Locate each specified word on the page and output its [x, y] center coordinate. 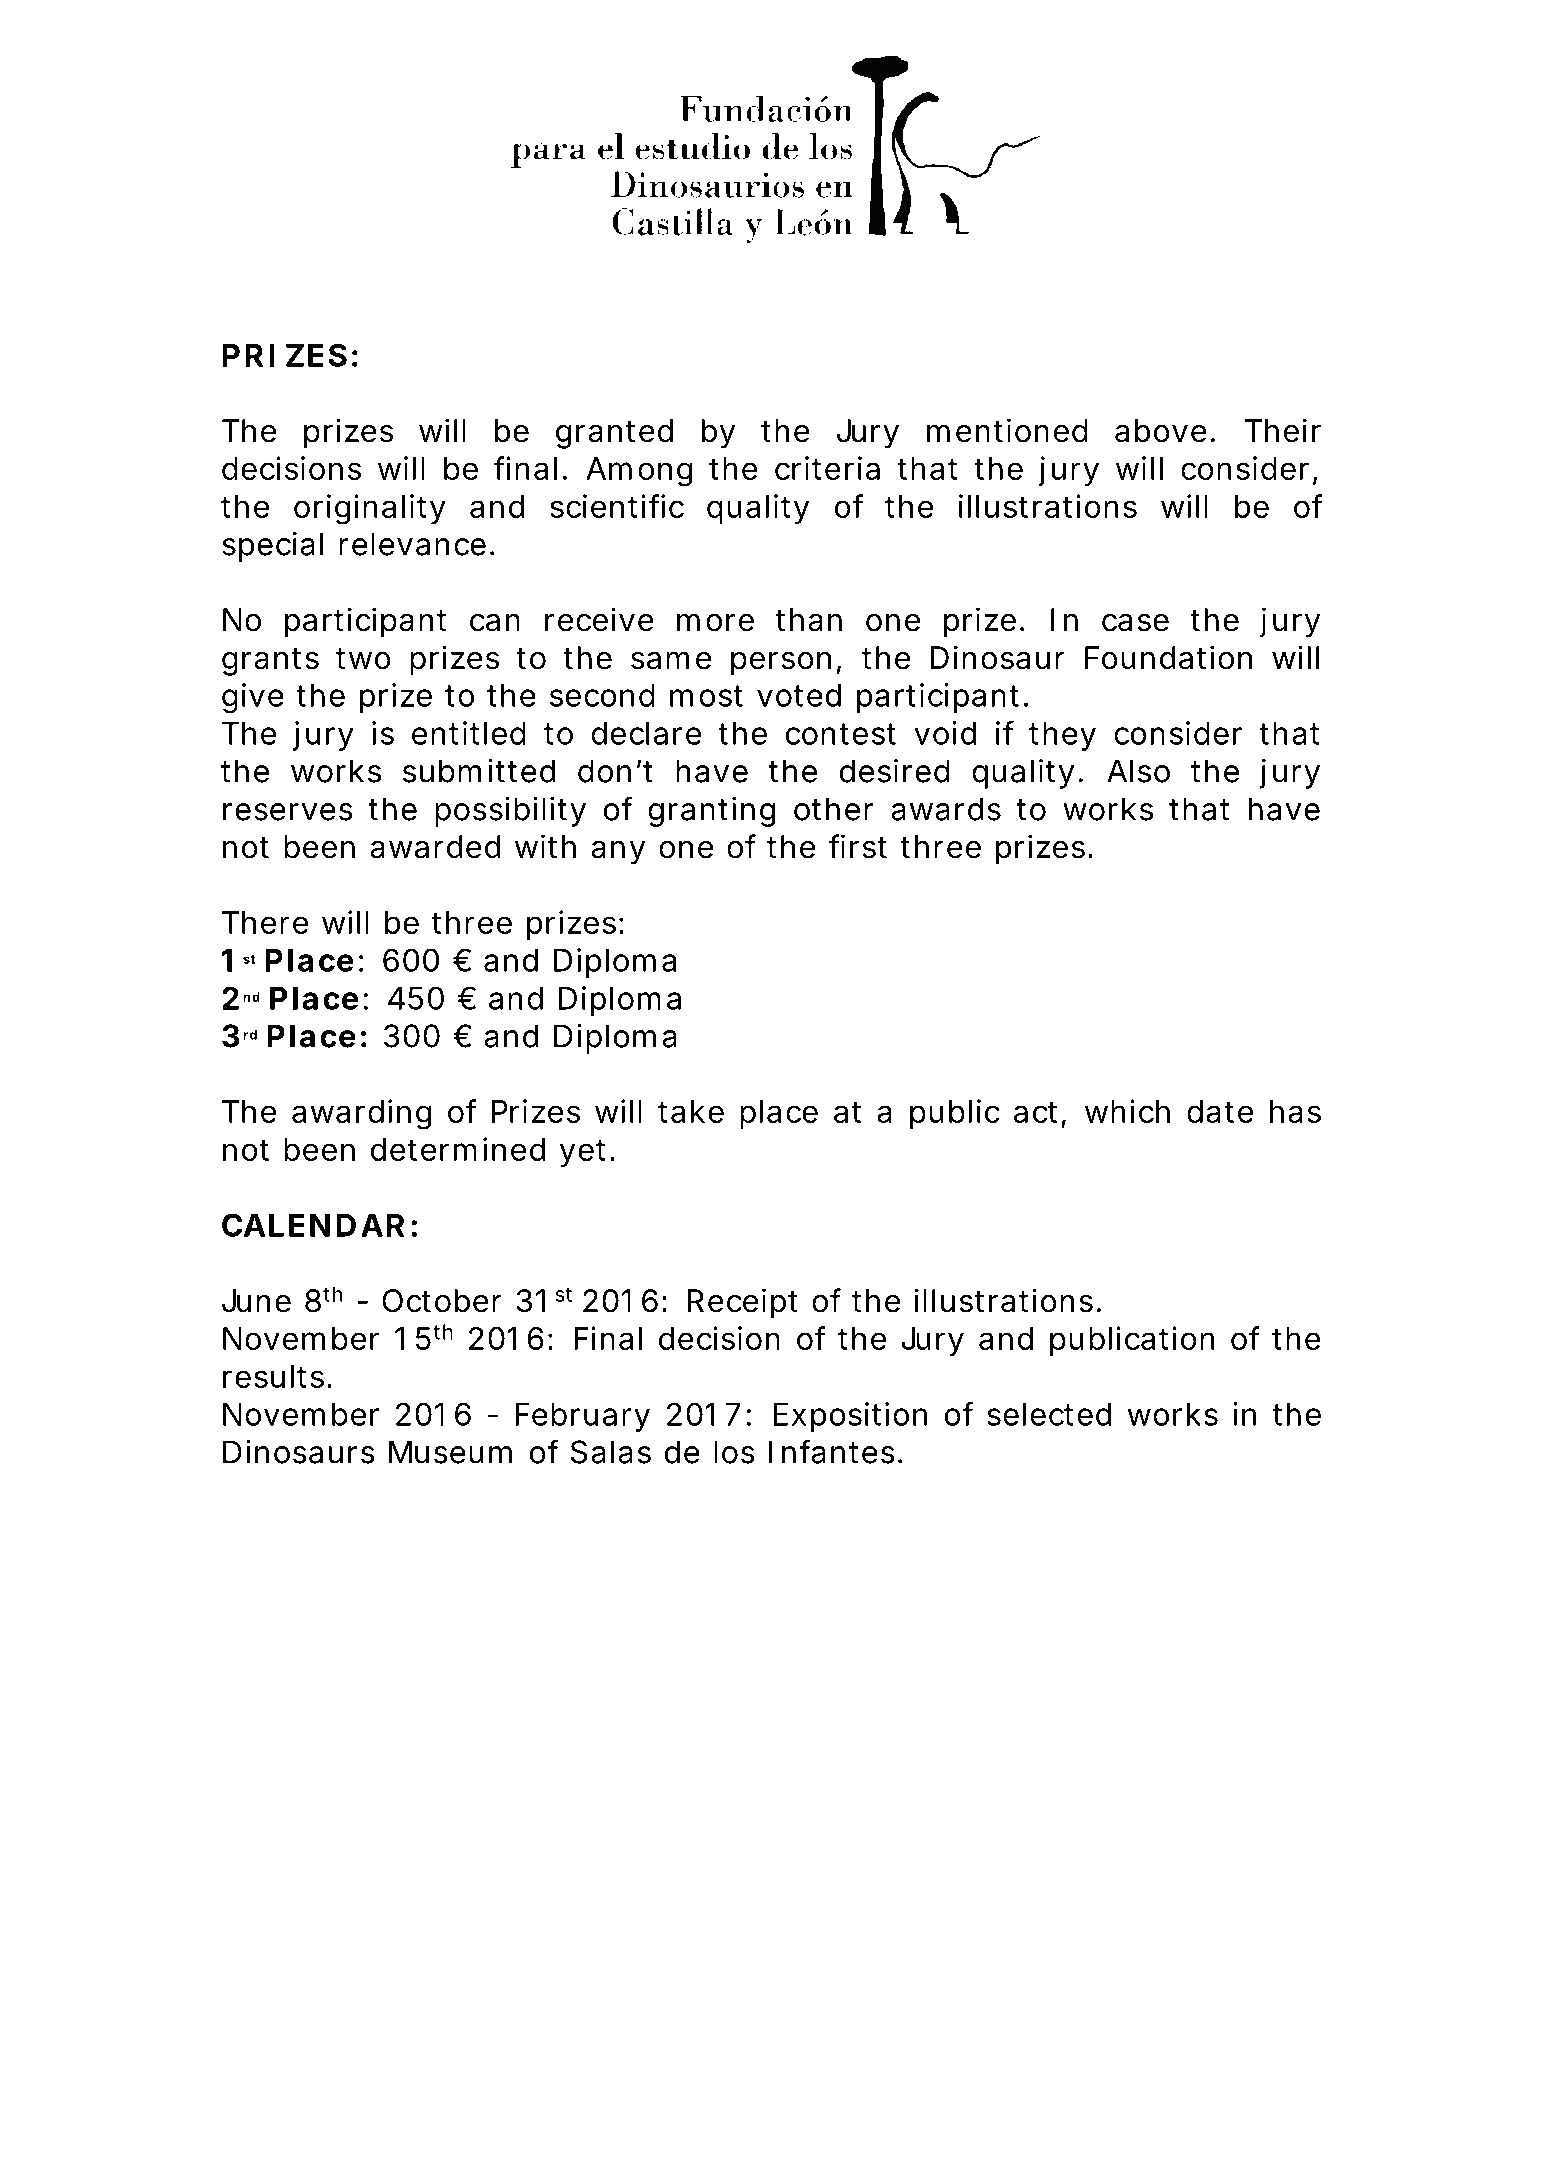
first [857, 846]
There [265, 922]
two [363, 659]
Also [1138, 771]
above [1165, 431]
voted [799, 695]
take [691, 1111]
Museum [450, 1452]
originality [370, 509]
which [1127, 1111]
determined [458, 1149]
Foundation [1168, 657]
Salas [611, 1452]
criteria [827, 468]
